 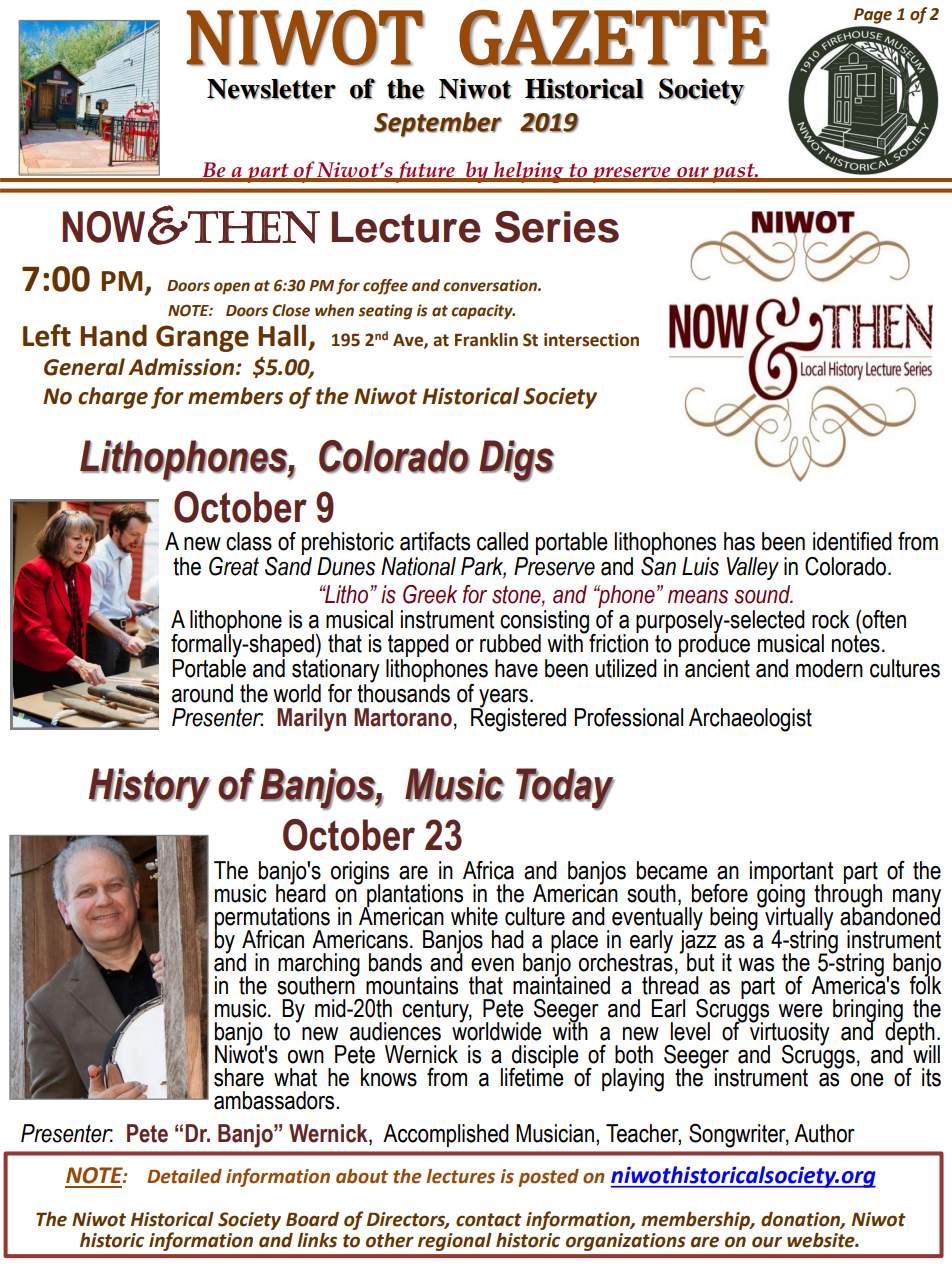 What do you see at coordinates (202, 693) in the image?
I see `around` at bounding box center [202, 693].
